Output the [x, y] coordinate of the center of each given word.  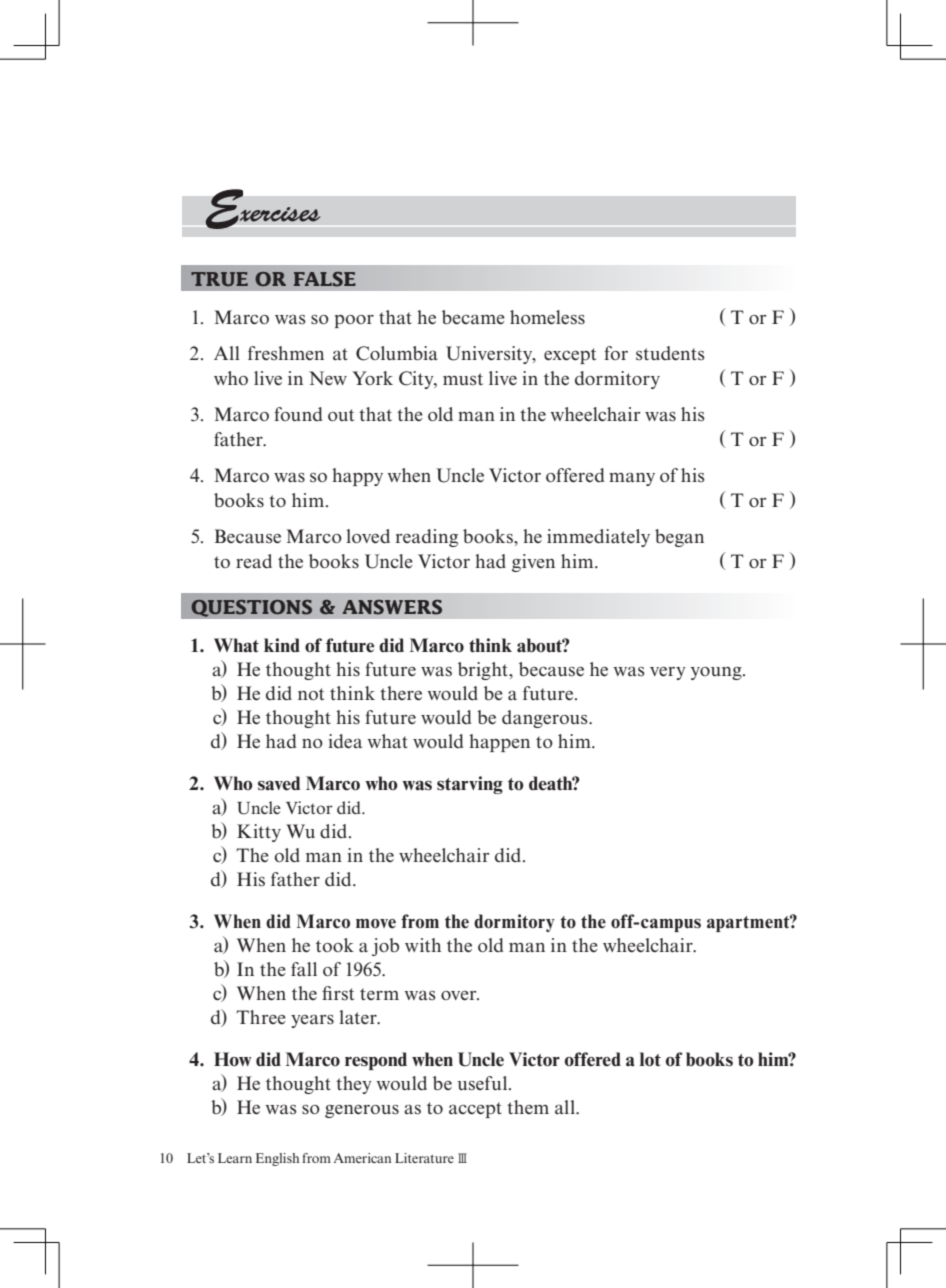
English [277, 1159]
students [670, 353]
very [668, 673]
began [679, 538]
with [423, 945]
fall [304, 969]
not [311, 694]
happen [499, 743]
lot [650, 1059]
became [473, 317]
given [533, 563]
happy [357, 477]
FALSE [325, 279]
